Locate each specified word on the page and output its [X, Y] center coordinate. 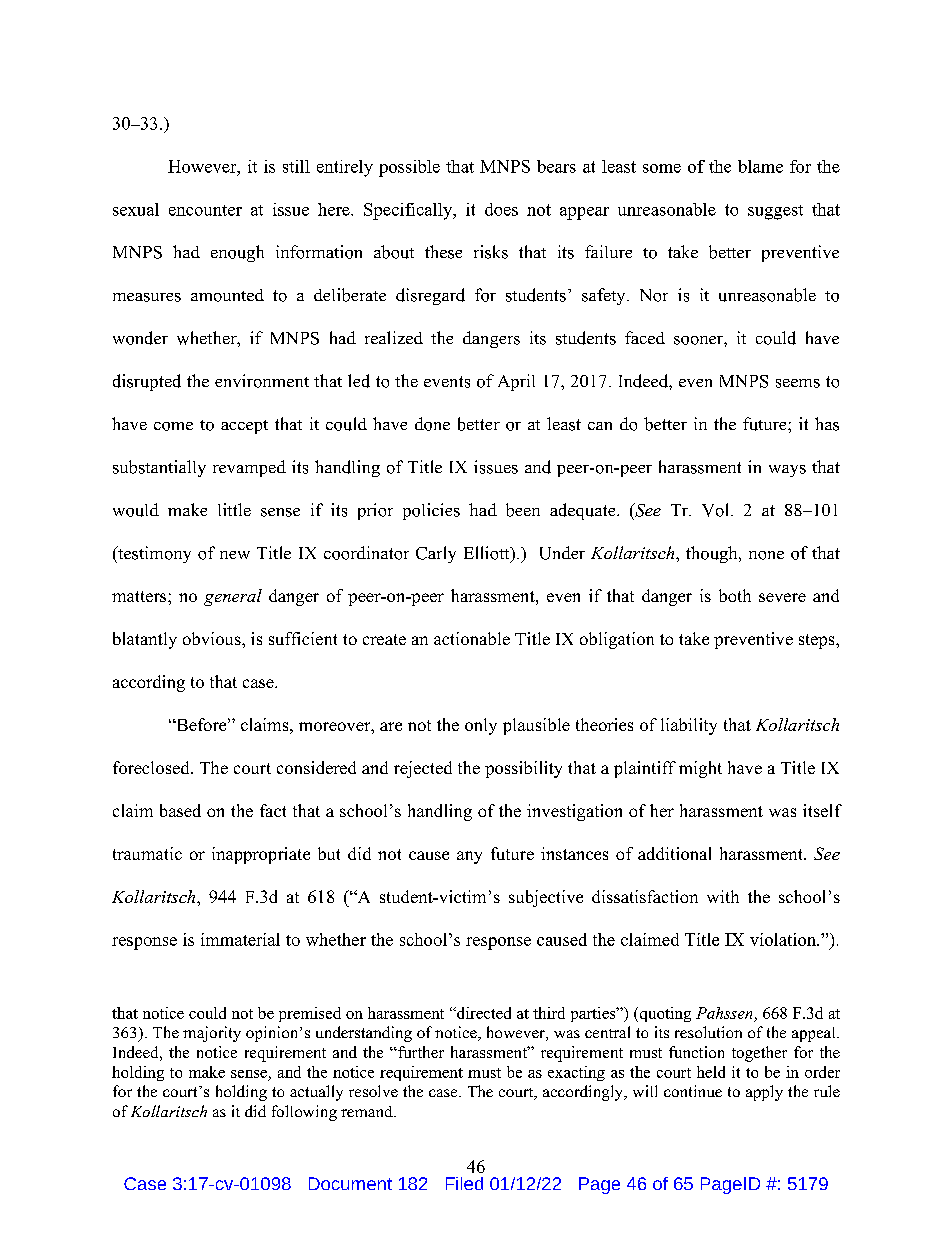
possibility [523, 769]
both [735, 595]
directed [483, 1013]
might [700, 769]
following [304, 1113]
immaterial [240, 939]
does [501, 209]
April [516, 382]
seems [798, 383]
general [233, 597]
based [180, 810]
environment [262, 381]
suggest [775, 212]
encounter [205, 210]
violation [784, 939]
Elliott [488, 554]
